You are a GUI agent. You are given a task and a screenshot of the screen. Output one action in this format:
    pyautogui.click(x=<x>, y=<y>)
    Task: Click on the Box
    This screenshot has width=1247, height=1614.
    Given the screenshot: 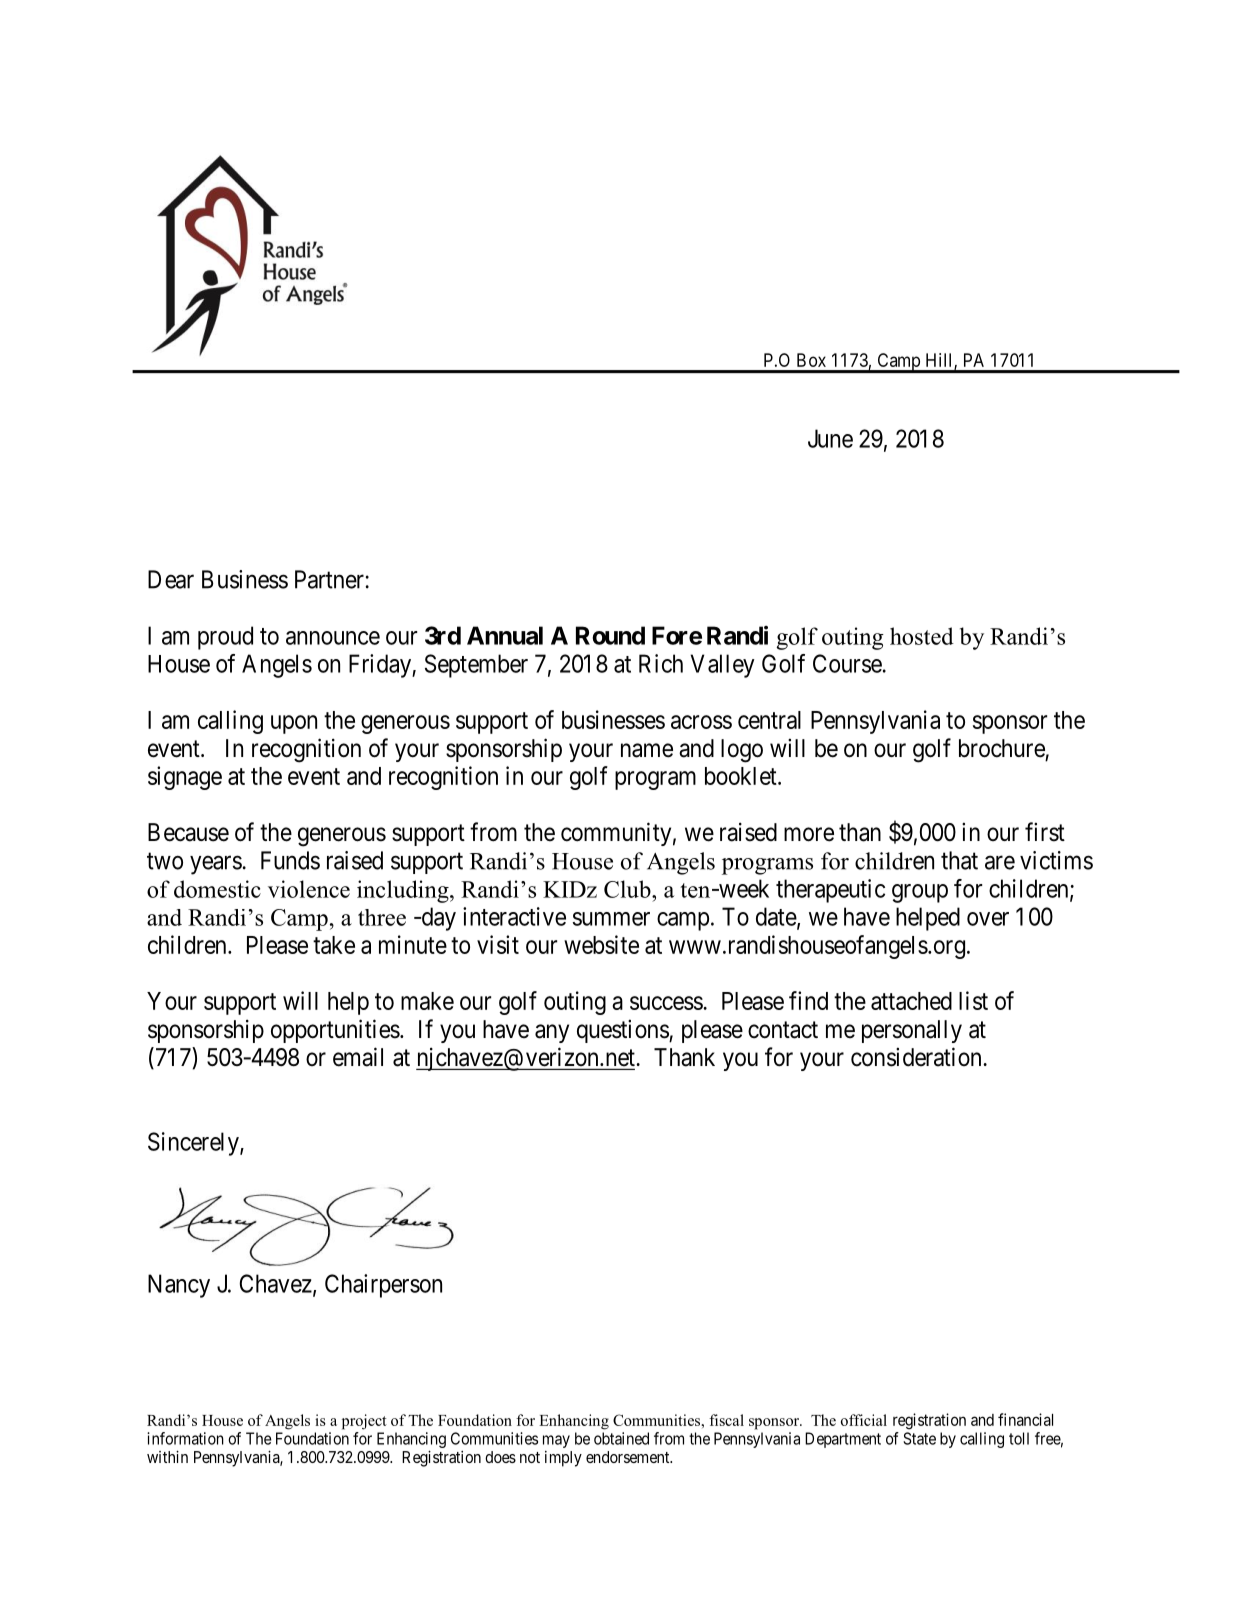 What is the action you would take?
    pyautogui.click(x=811, y=360)
